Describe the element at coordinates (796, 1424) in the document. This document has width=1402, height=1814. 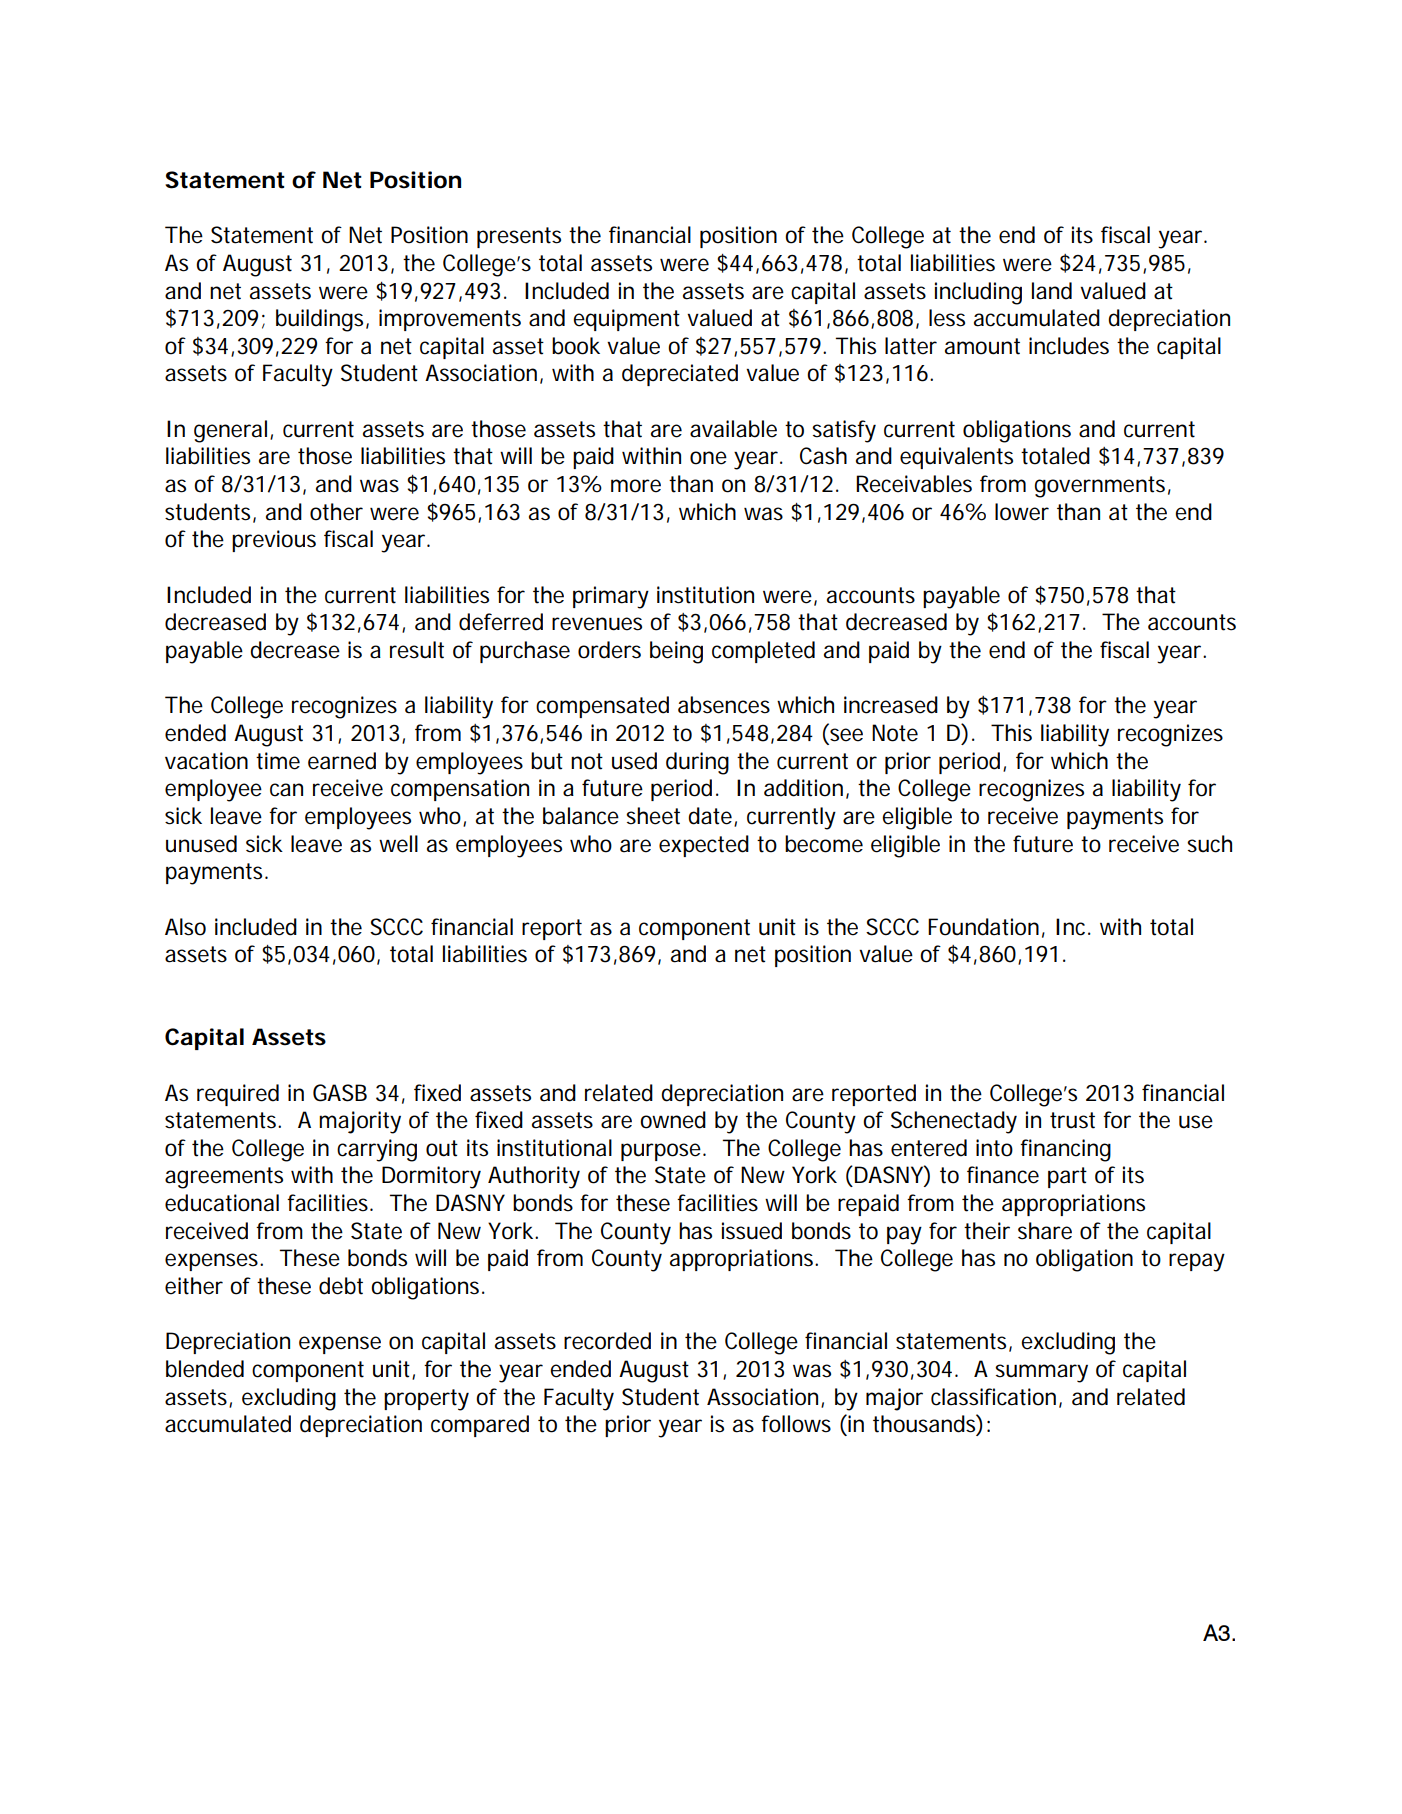
I see `follows` at that location.
